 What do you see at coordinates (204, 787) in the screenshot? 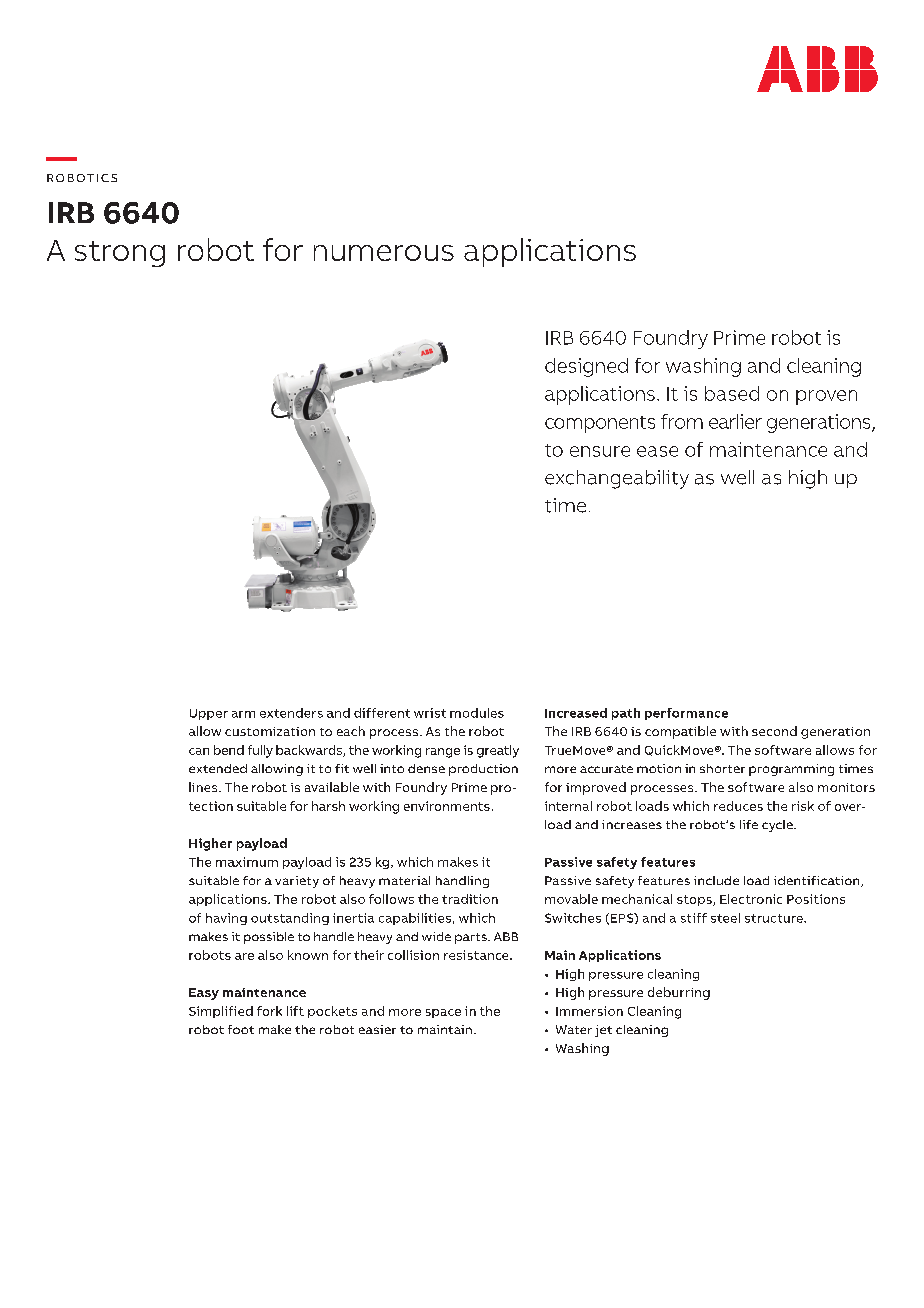
I see `lines` at bounding box center [204, 787].
